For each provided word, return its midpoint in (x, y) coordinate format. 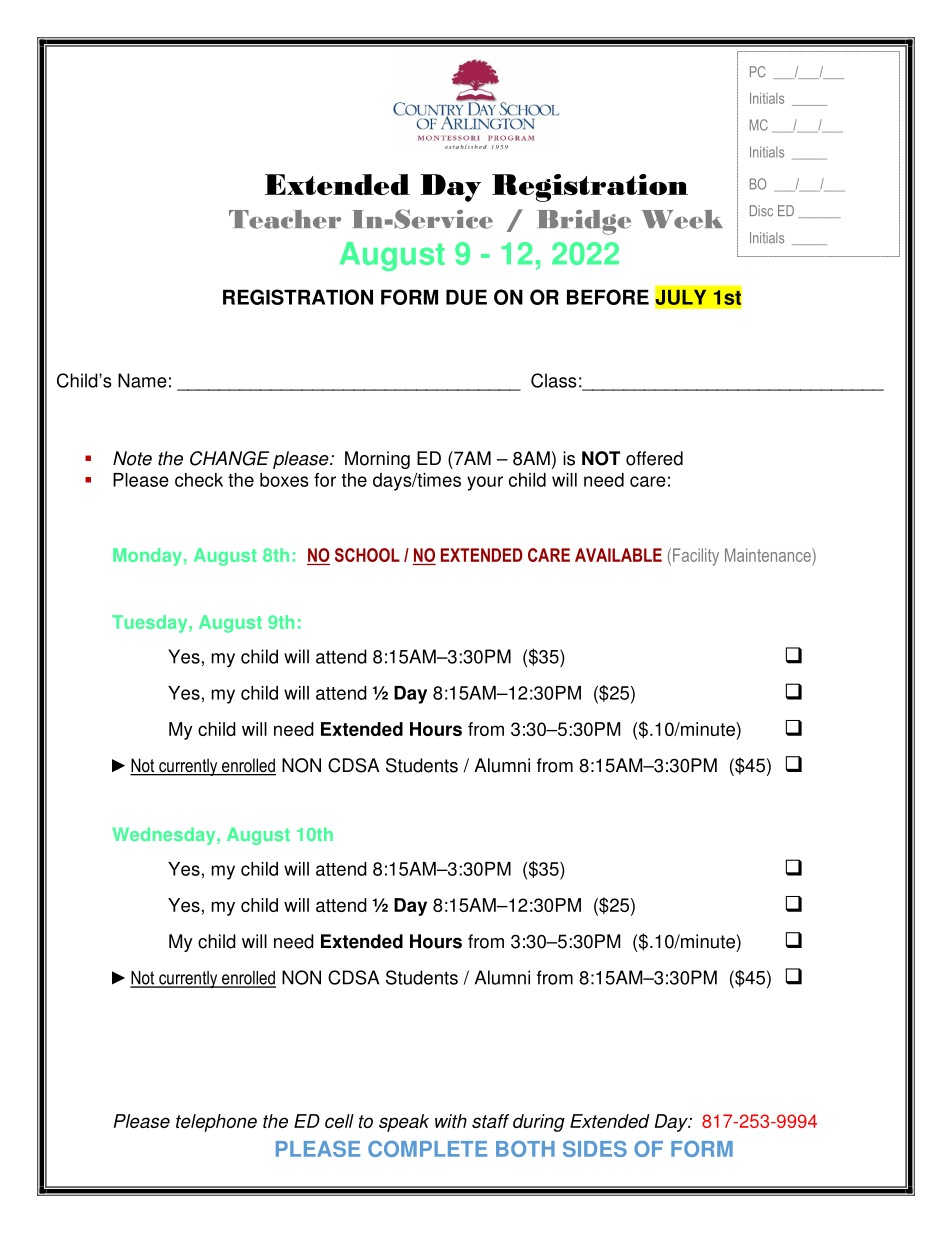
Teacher (285, 219)
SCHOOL (367, 555)
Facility (696, 557)
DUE (466, 297)
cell (339, 1121)
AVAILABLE (618, 555)
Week (682, 219)
